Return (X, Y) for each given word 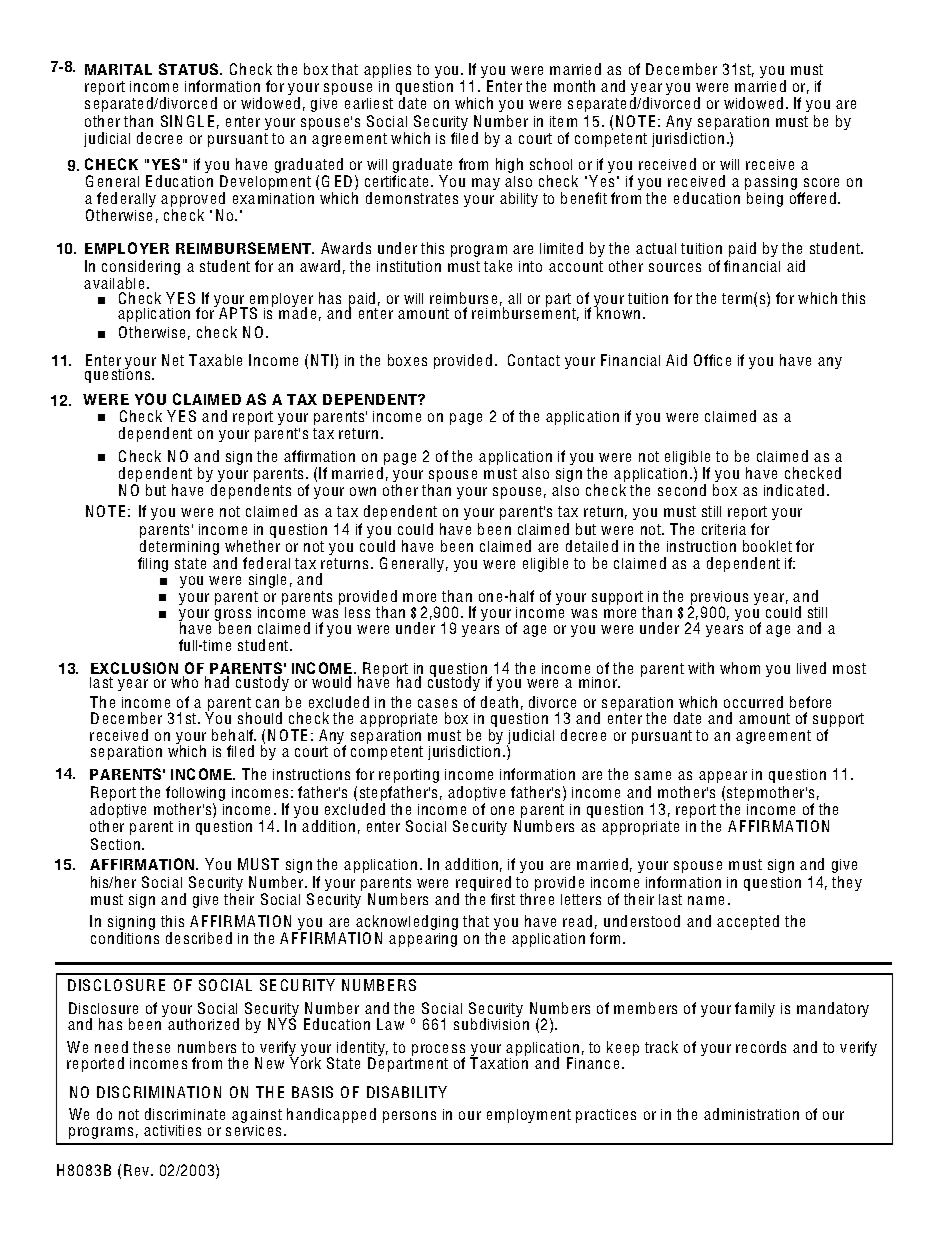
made (297, 312)
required (483, 883)
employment (529, 1116)
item (563, 121)
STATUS (190, 69)
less (357, 612)
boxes (407, 360)
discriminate (185, 1114)
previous (718, 599)
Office (712, 360)
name (706, 900)
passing (771, 184)
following (195, 793)
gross (233, 616)
